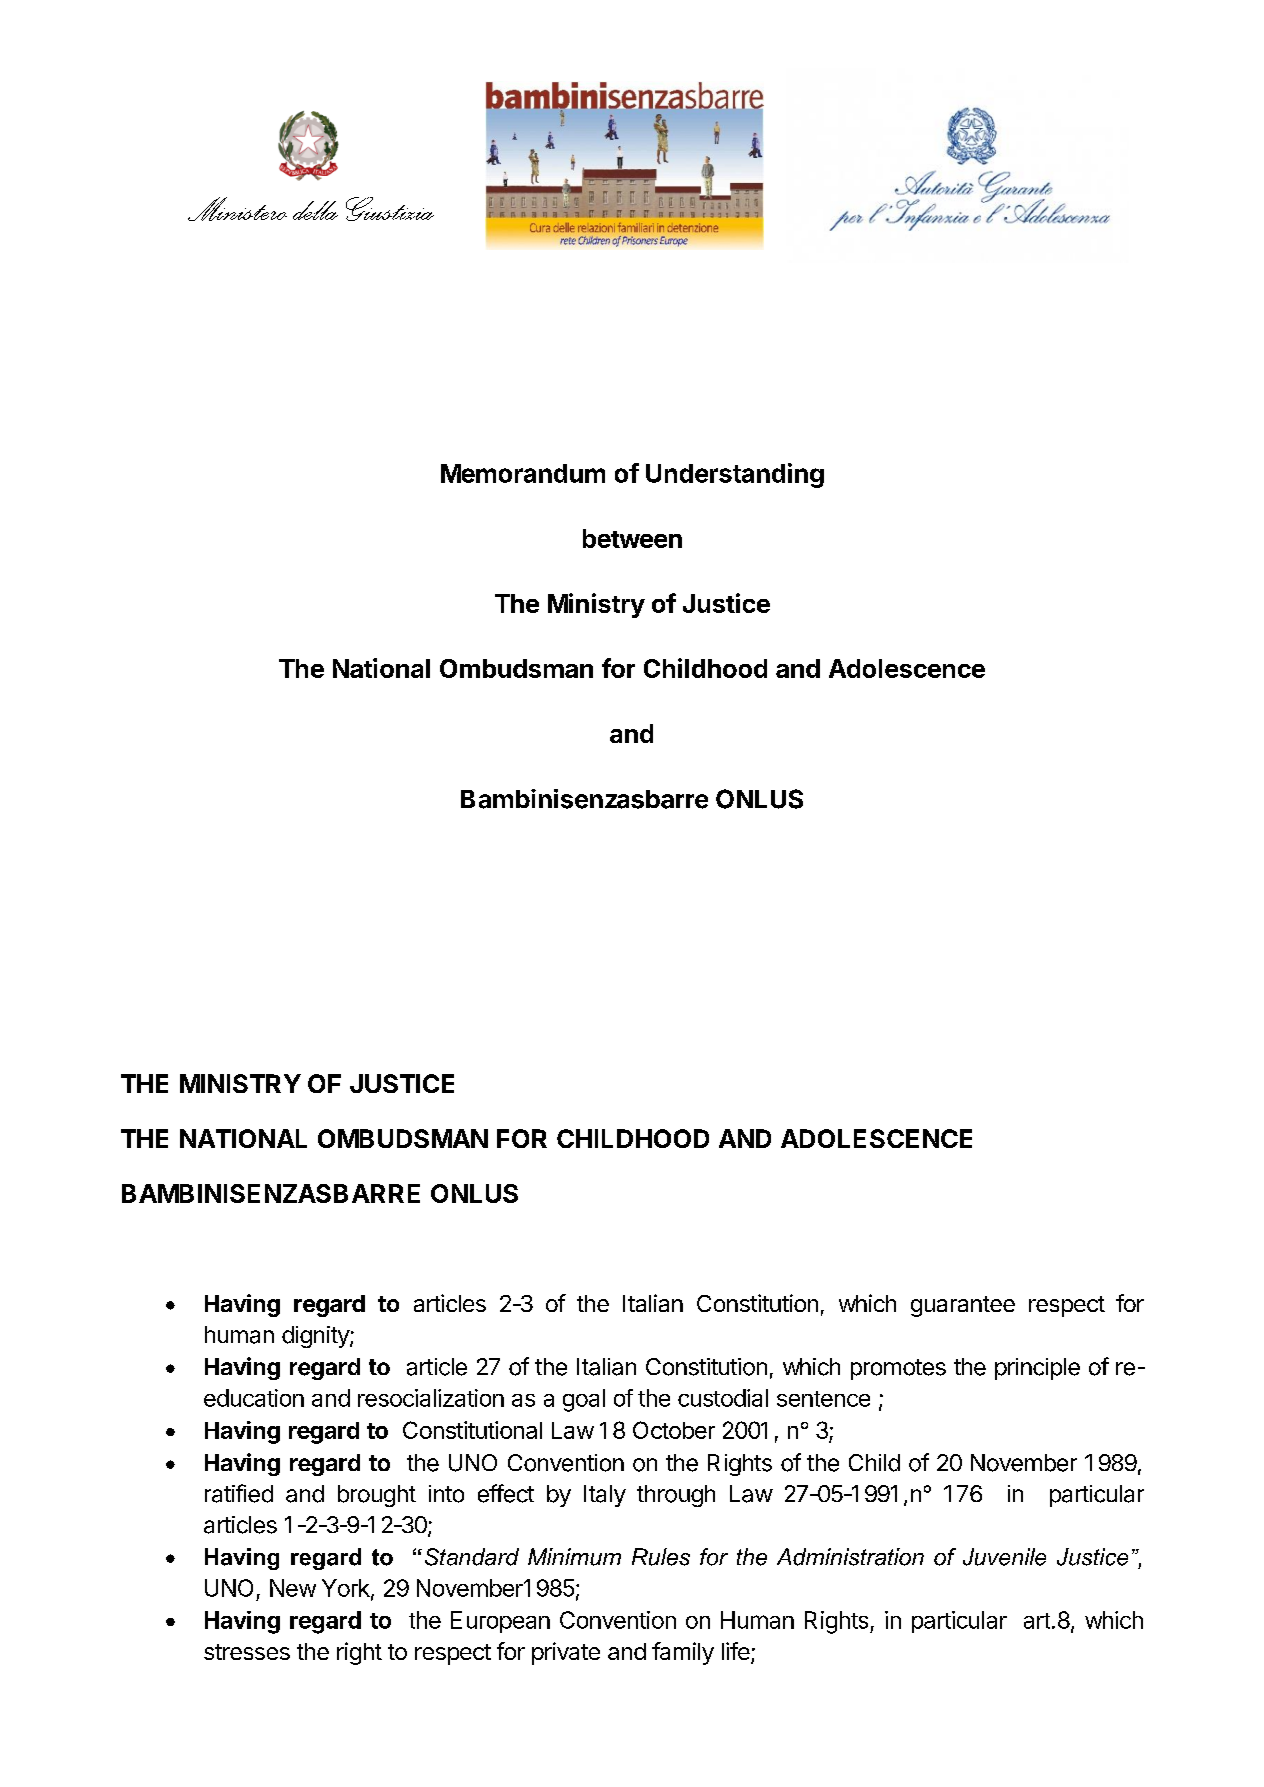 The width and height of the screenshot is (1264, 1787). What do you see at coordinates (963, 1306) in the screenshot?
I see `guarantee` at bounding box center [963, 1306].
